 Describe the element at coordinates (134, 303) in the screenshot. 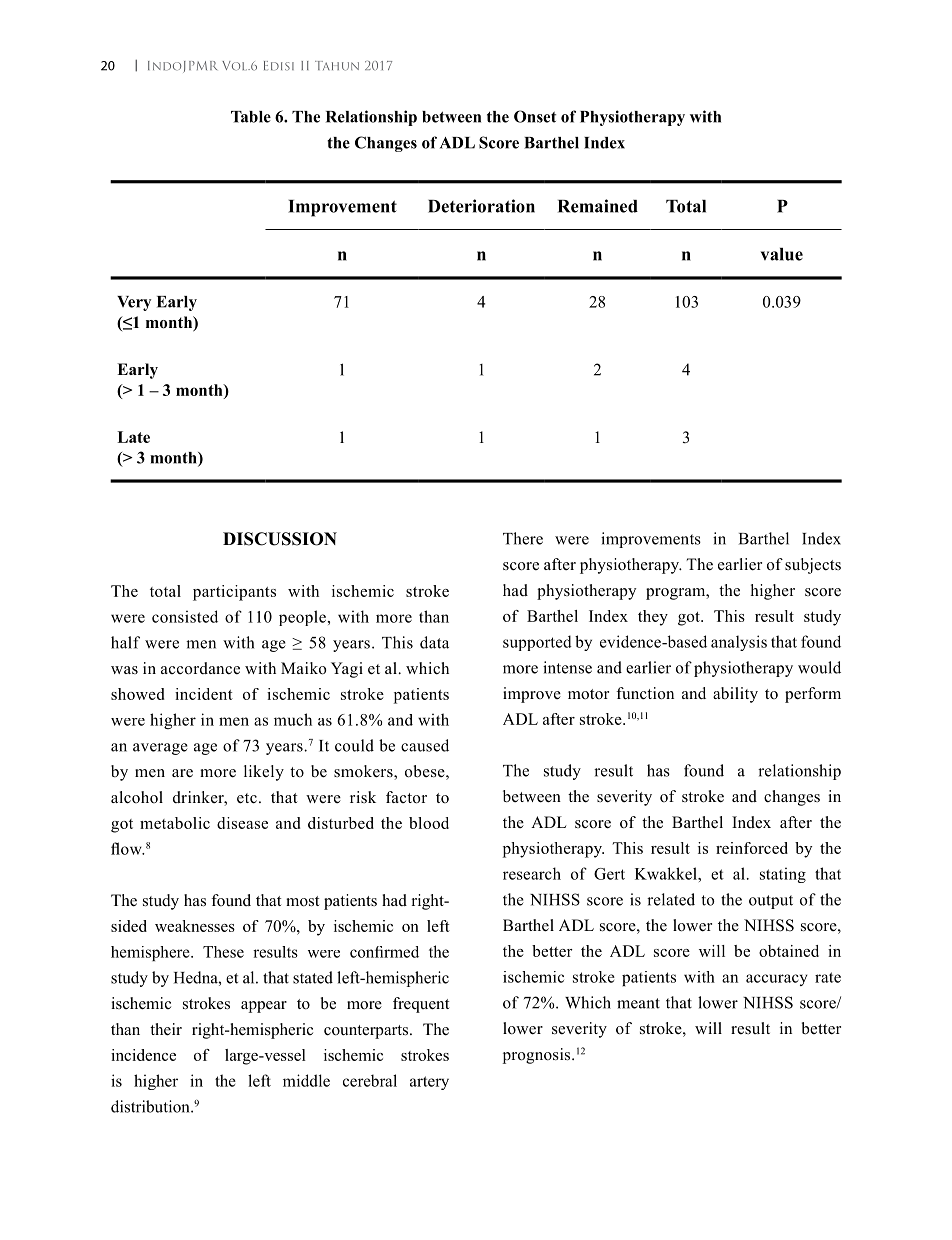

I see `Very` at that location.
